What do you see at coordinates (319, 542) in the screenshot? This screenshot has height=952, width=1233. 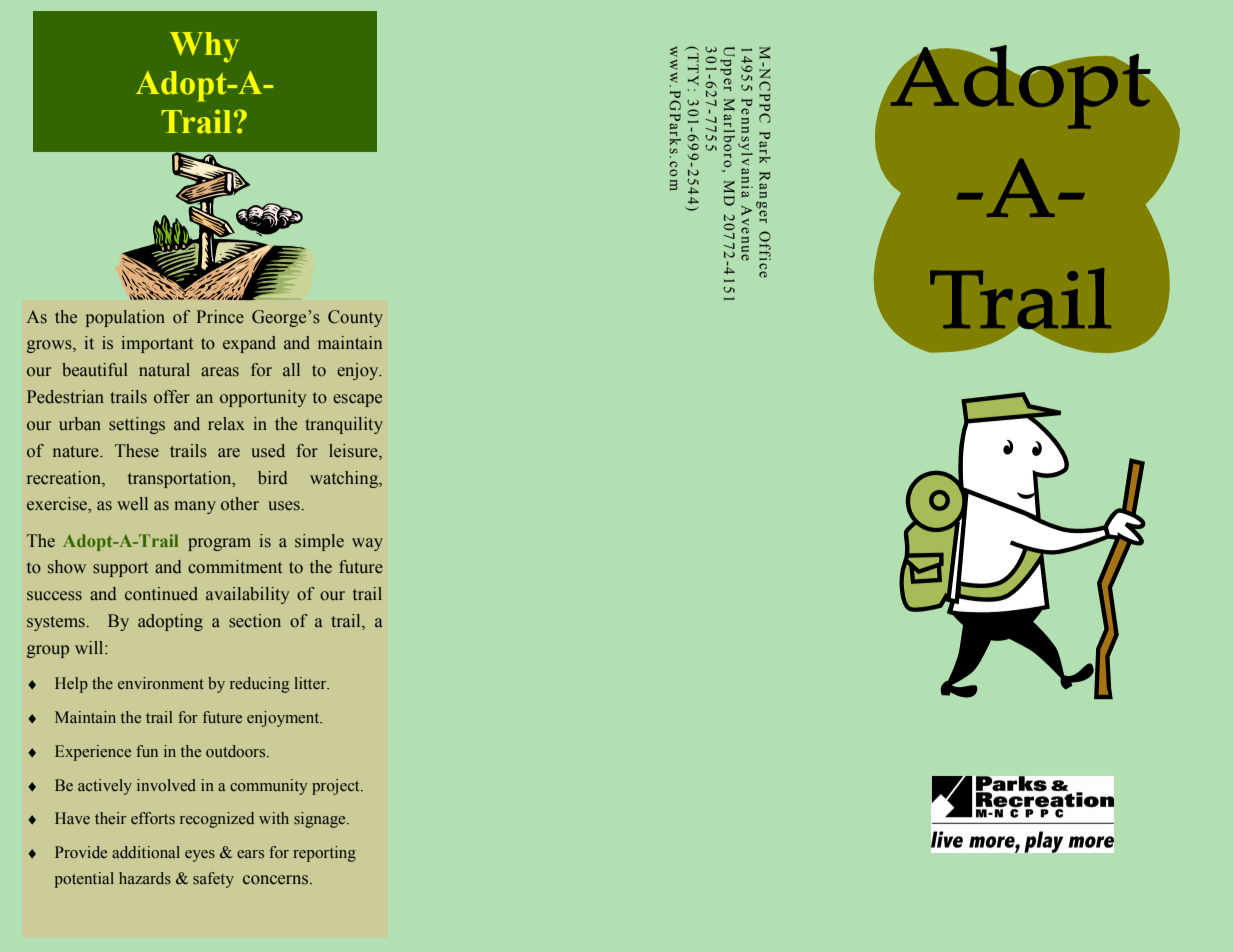 I see `simple` at bounding box center [319, 542].
